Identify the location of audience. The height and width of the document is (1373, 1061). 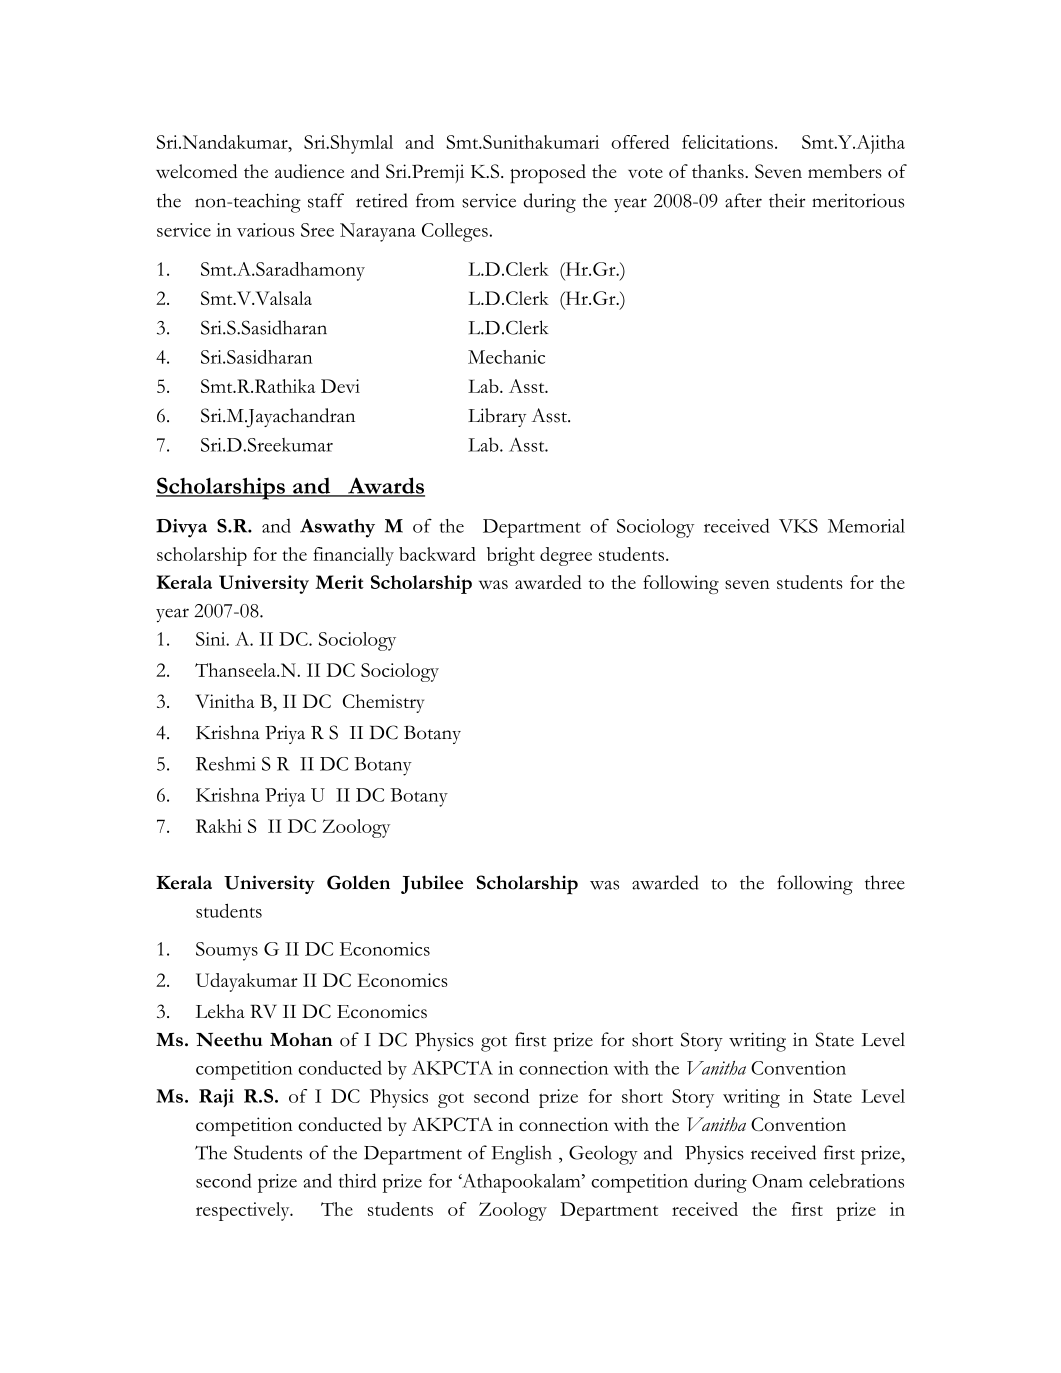
(309, 171).
